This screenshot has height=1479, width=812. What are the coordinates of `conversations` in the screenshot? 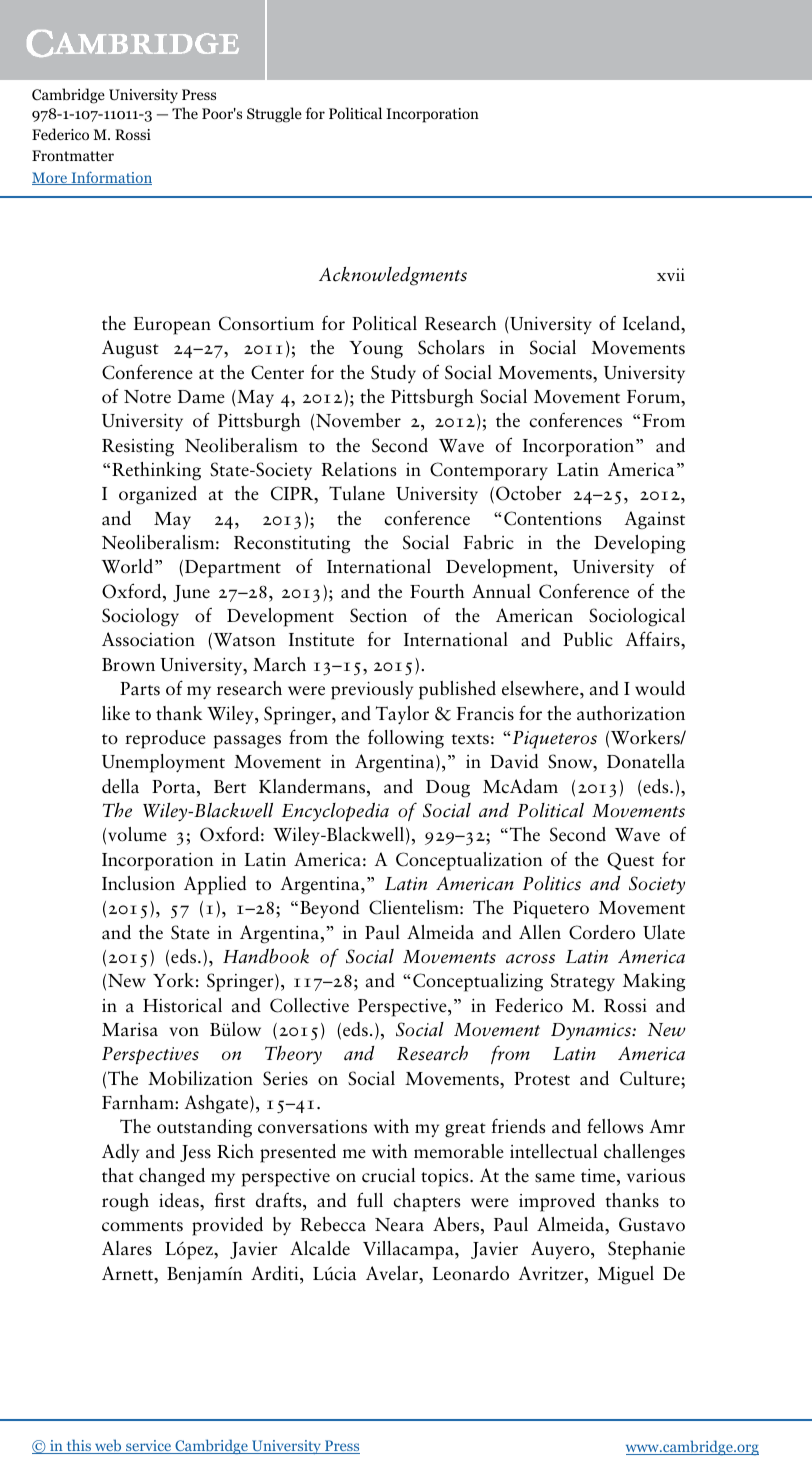 It's located at (312, 1127).
